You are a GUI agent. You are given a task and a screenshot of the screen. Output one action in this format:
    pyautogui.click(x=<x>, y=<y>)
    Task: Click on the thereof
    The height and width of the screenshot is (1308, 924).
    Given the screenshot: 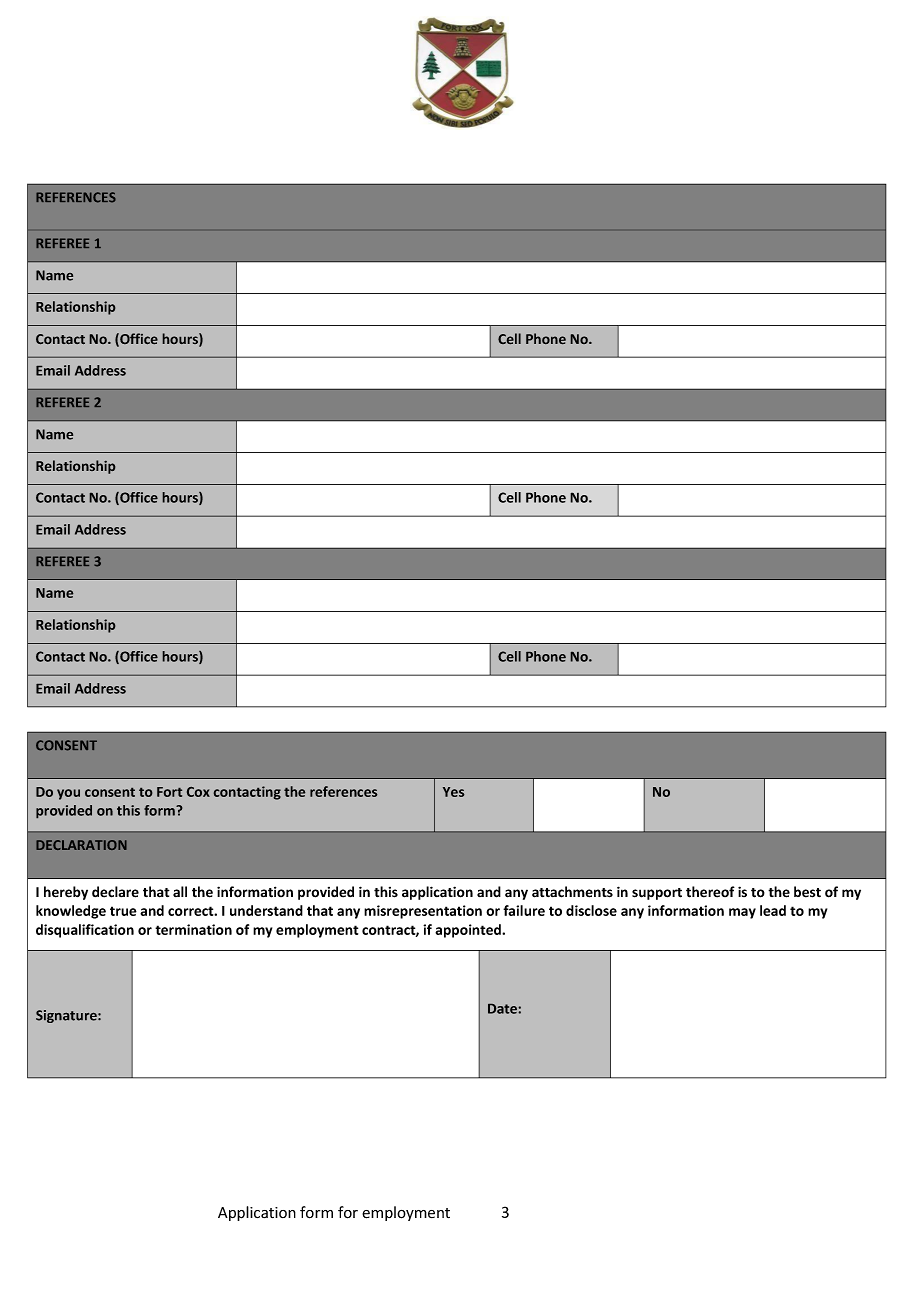 What is the action you would take?
    pyautogui.click(x=710, y=892)
